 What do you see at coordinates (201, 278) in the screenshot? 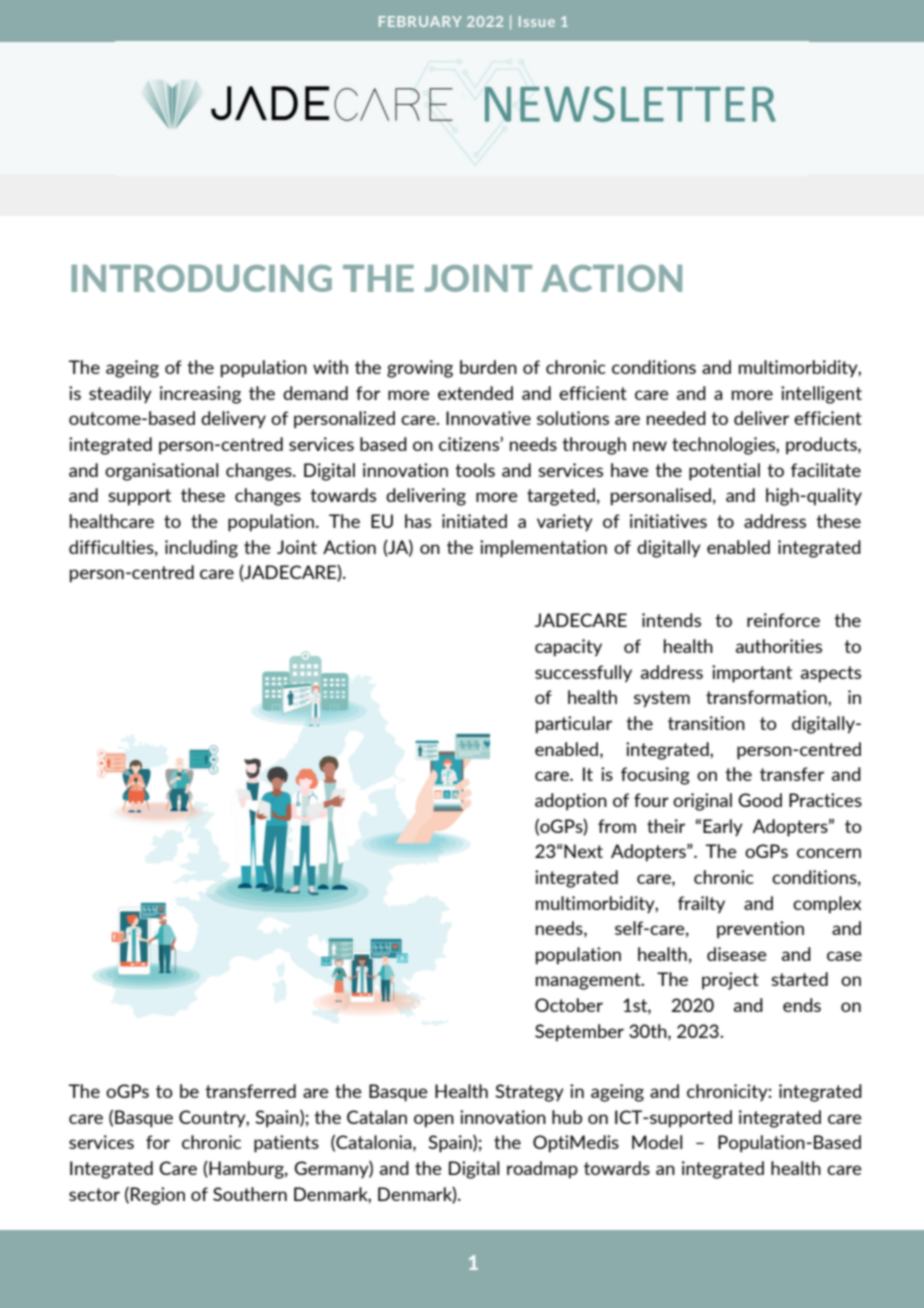
I see `INTRODUCING` at bounding box center [201, 278].
